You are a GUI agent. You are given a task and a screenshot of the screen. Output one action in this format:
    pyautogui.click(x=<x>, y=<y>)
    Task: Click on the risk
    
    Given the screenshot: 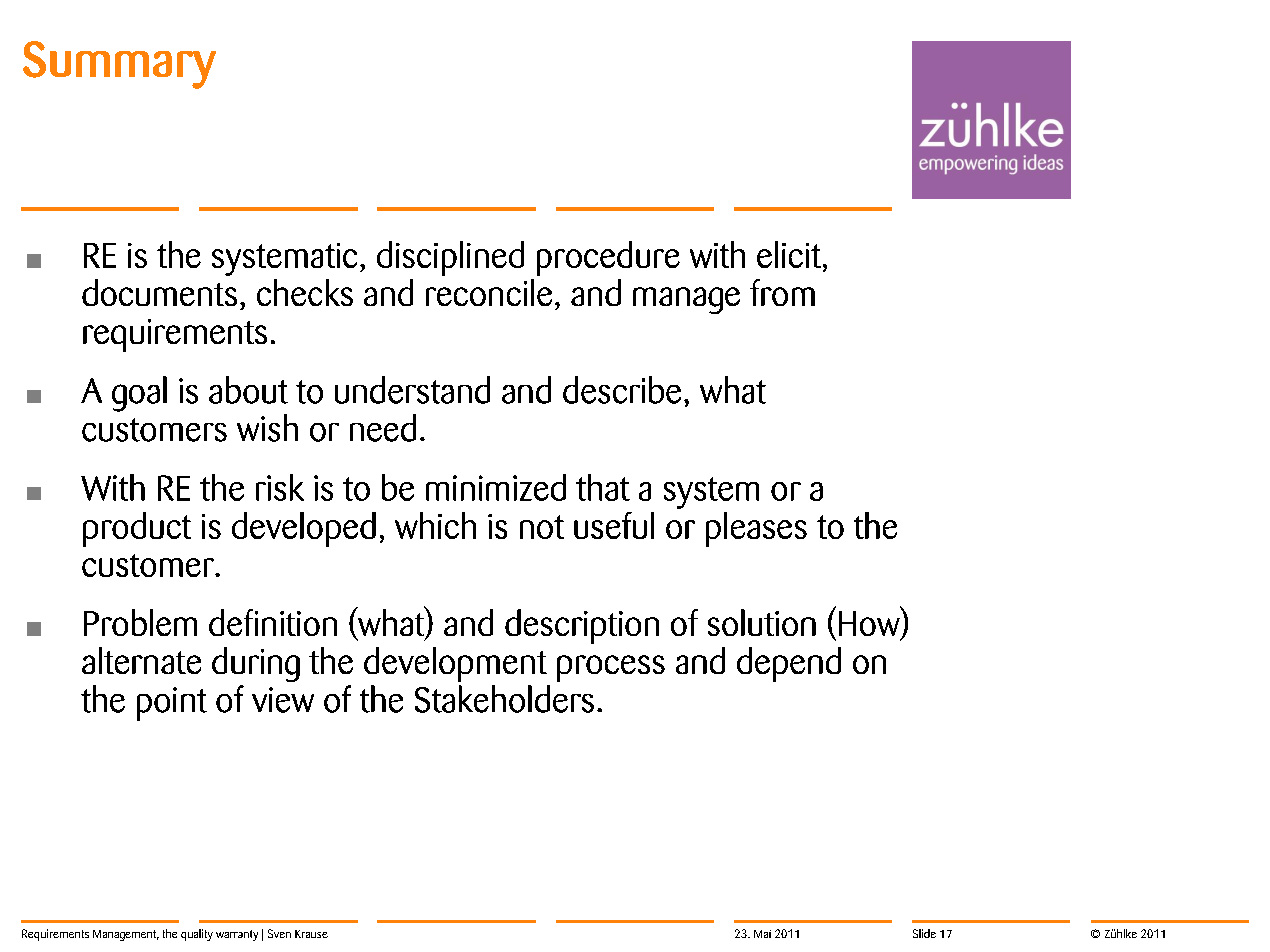 What is the action you would take?
    pyautogui.click(x=280, y=487)
